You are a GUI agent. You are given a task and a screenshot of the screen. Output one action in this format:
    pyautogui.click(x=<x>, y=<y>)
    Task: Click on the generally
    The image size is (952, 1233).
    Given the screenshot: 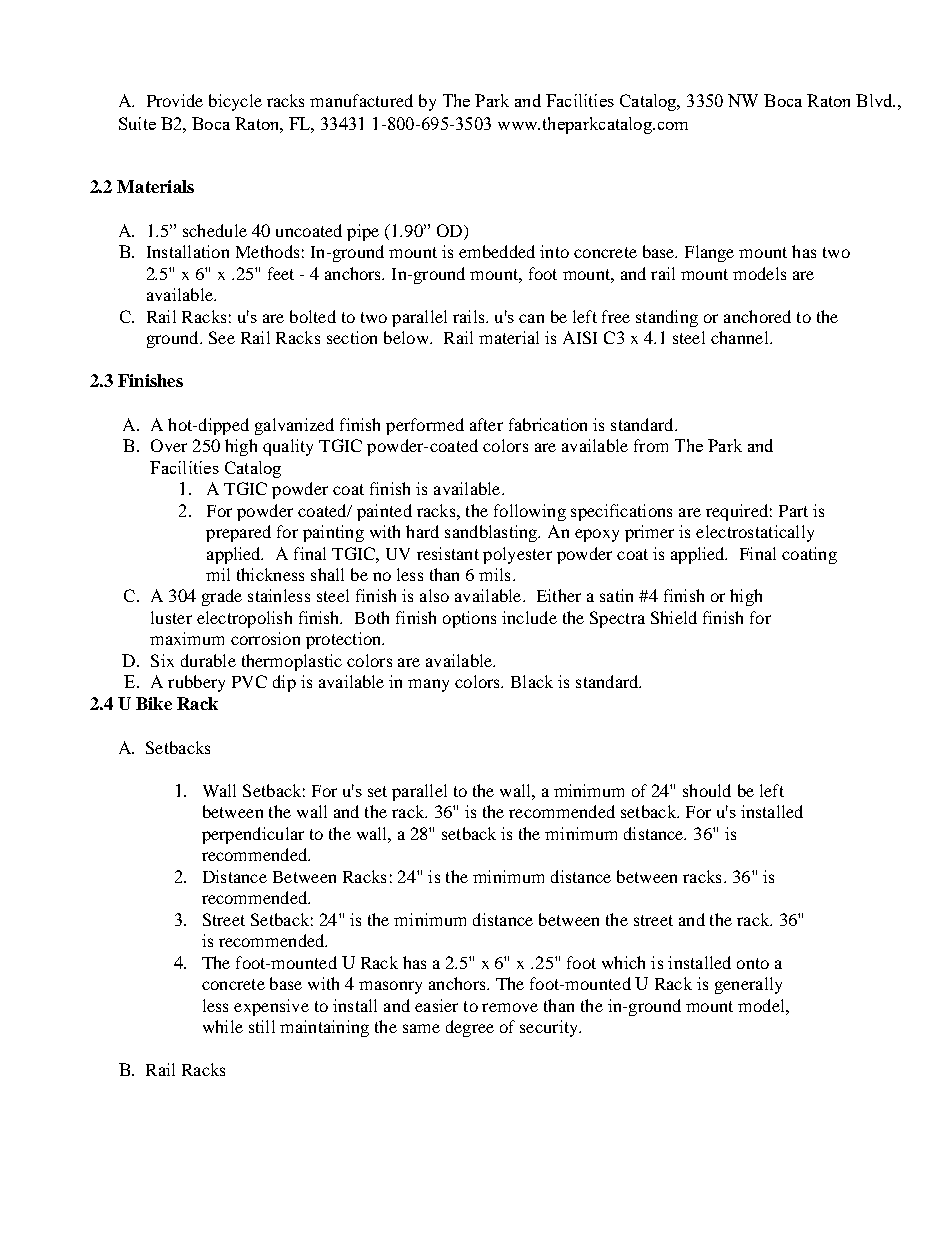 What is the action you would take?
    pyautogui.click(x=748, y=985)
